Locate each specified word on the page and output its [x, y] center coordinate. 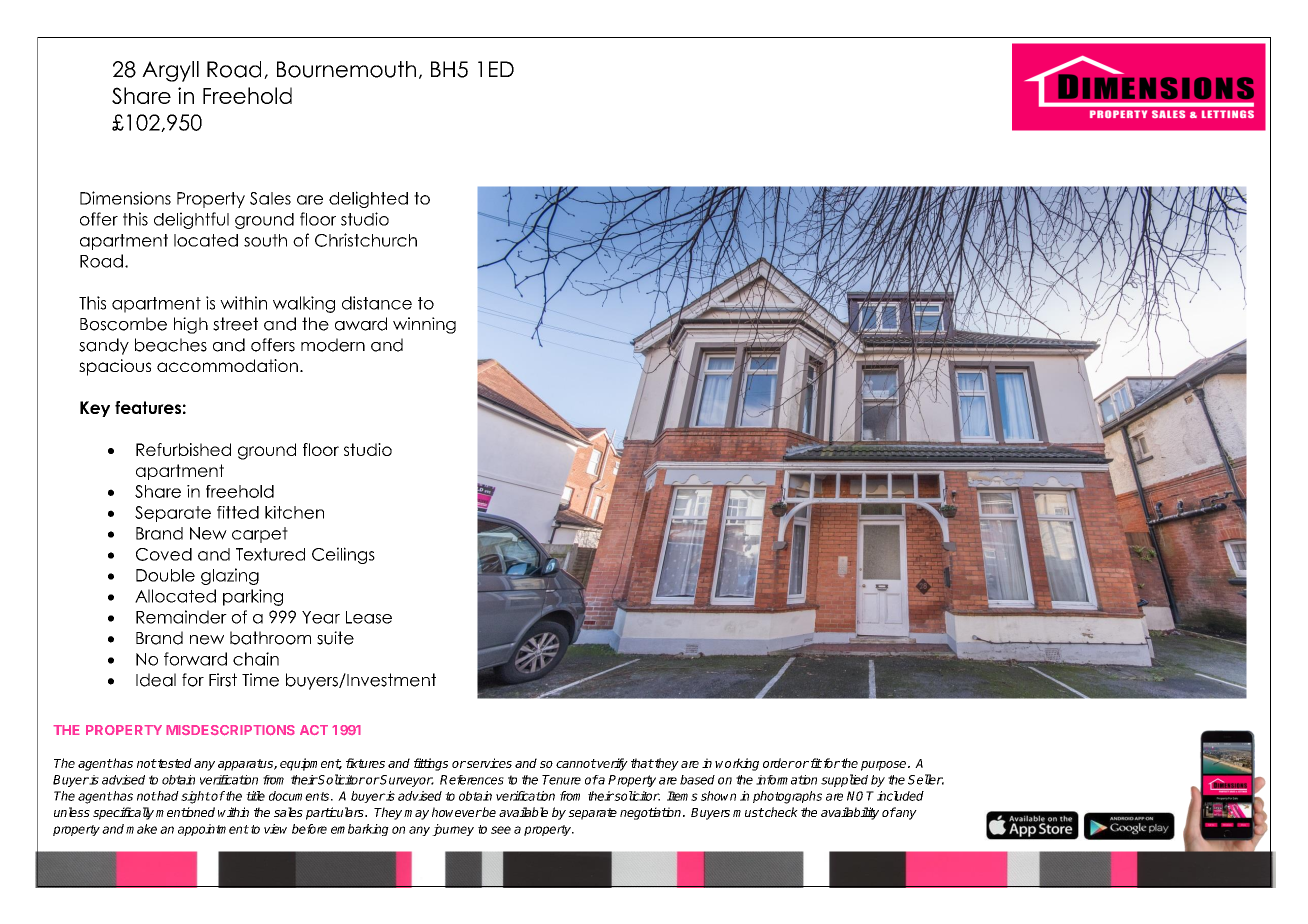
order [779, 763]
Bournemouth [346, 69]
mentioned [185, 812]
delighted [368, 199]
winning [424, 325]
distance [377, 303]
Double [165, 575]
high [191, 325]
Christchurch [366, 240]
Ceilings [343, 555]
